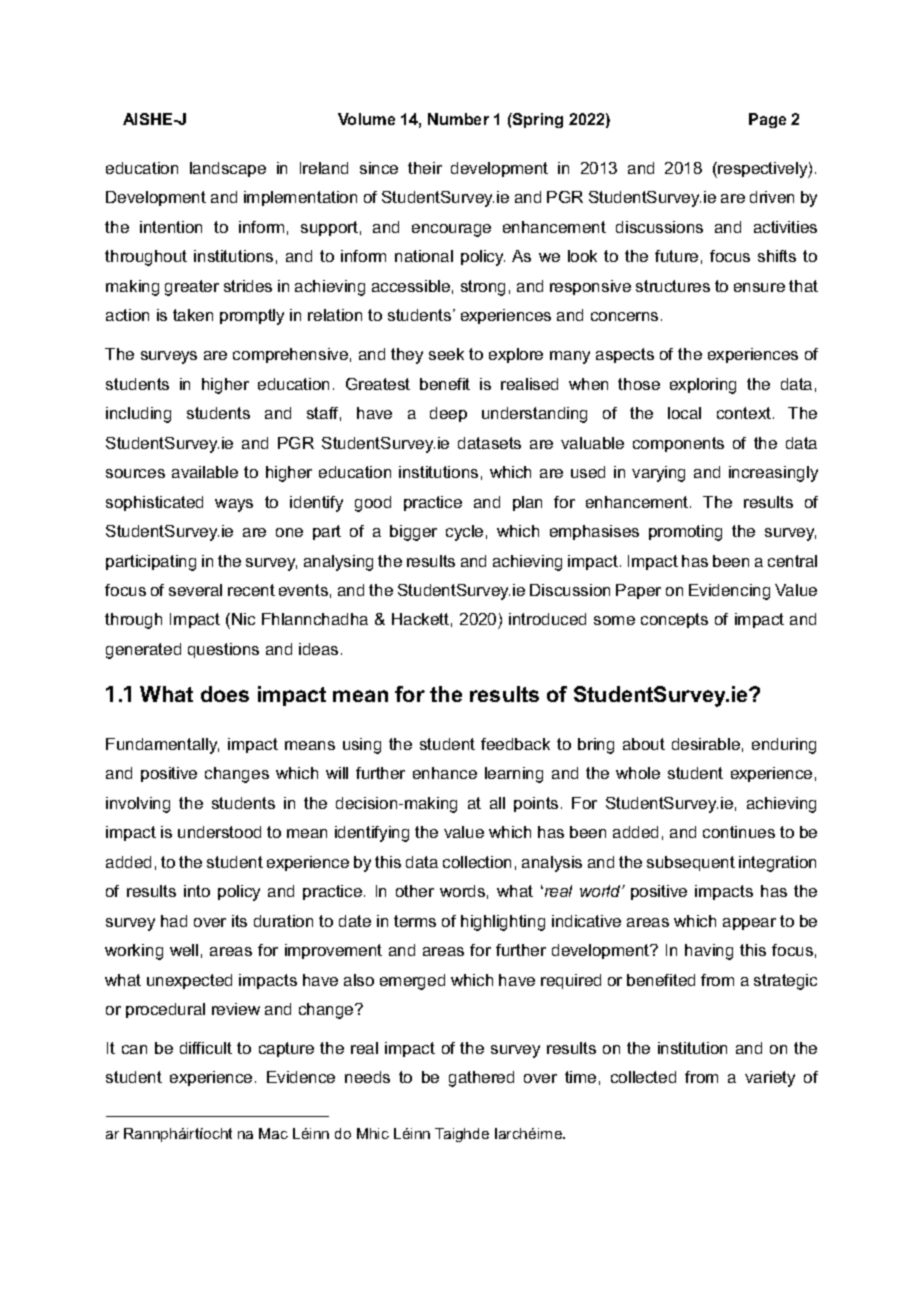 This screenshot has width=924, height=1308. I want to click on difficult, so click(206, 1048).
